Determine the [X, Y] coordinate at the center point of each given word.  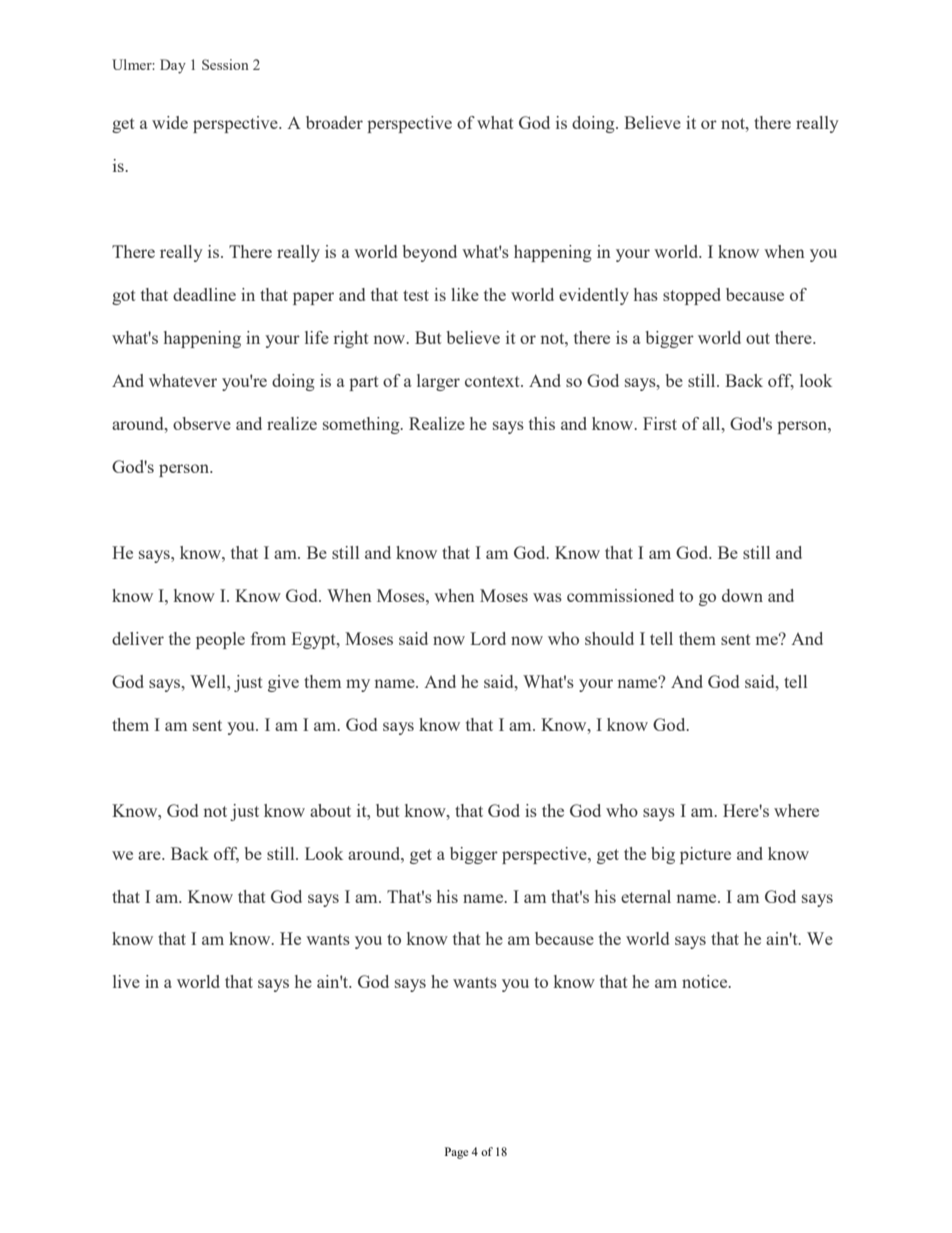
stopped [692, 296]
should [609, 638]
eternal [646, 896]
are [150, 855]
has [646, 294]
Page [456, 1153]
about [330, 810]
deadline [204, 294]
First [660, 423]
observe [202, 423]
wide [170, 122]
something [362, 425]
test [416, 295]
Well [209, 681]
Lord [488, 638]
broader [334, 122]
